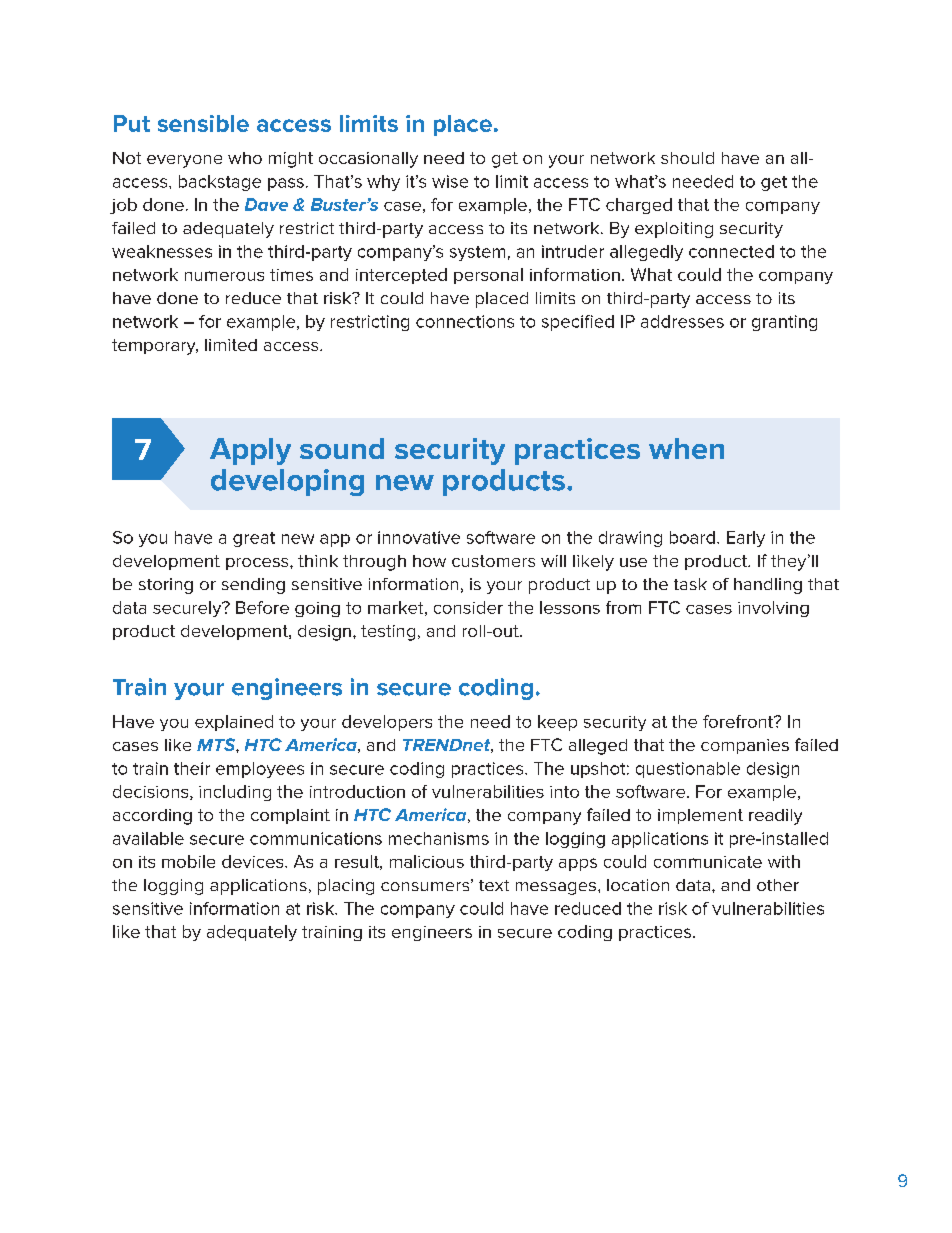 The image size is (952, 1233). I want to click on addresses, so click(682, 321).
